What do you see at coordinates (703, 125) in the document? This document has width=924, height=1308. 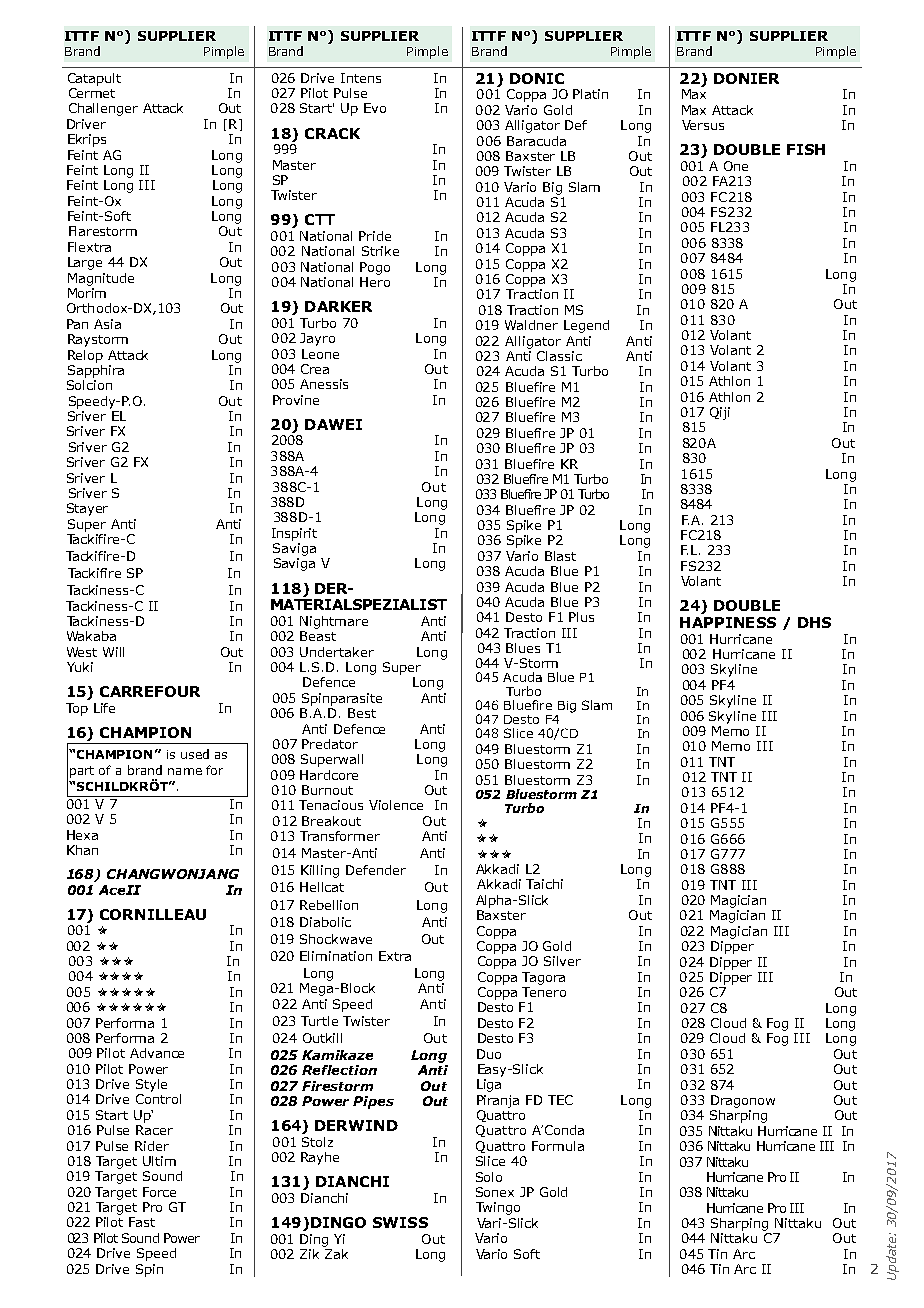 I see `Versus` at bounding box center [703, 125].
